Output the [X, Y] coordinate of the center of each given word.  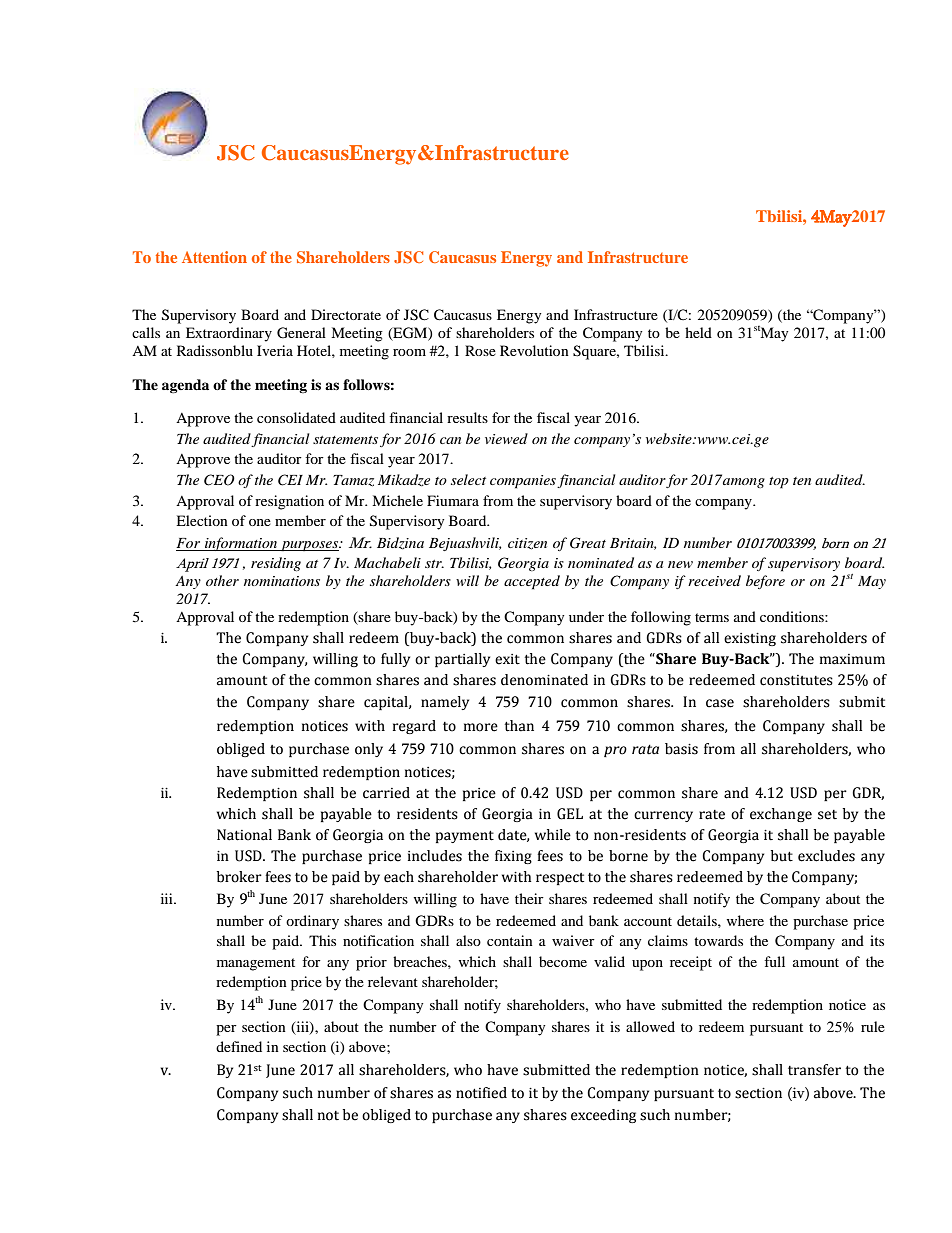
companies [523, 482]
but [782, 856]
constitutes [796, 680]
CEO [219, 480]
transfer [814, 1070]
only [369, 750]
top [779, 483]
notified [481, 1093]
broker [239, 877]
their [529, 898]
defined [239, 1046]
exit [507, 659]
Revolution [534, 350]
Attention [214, 257]
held [698, 332]
